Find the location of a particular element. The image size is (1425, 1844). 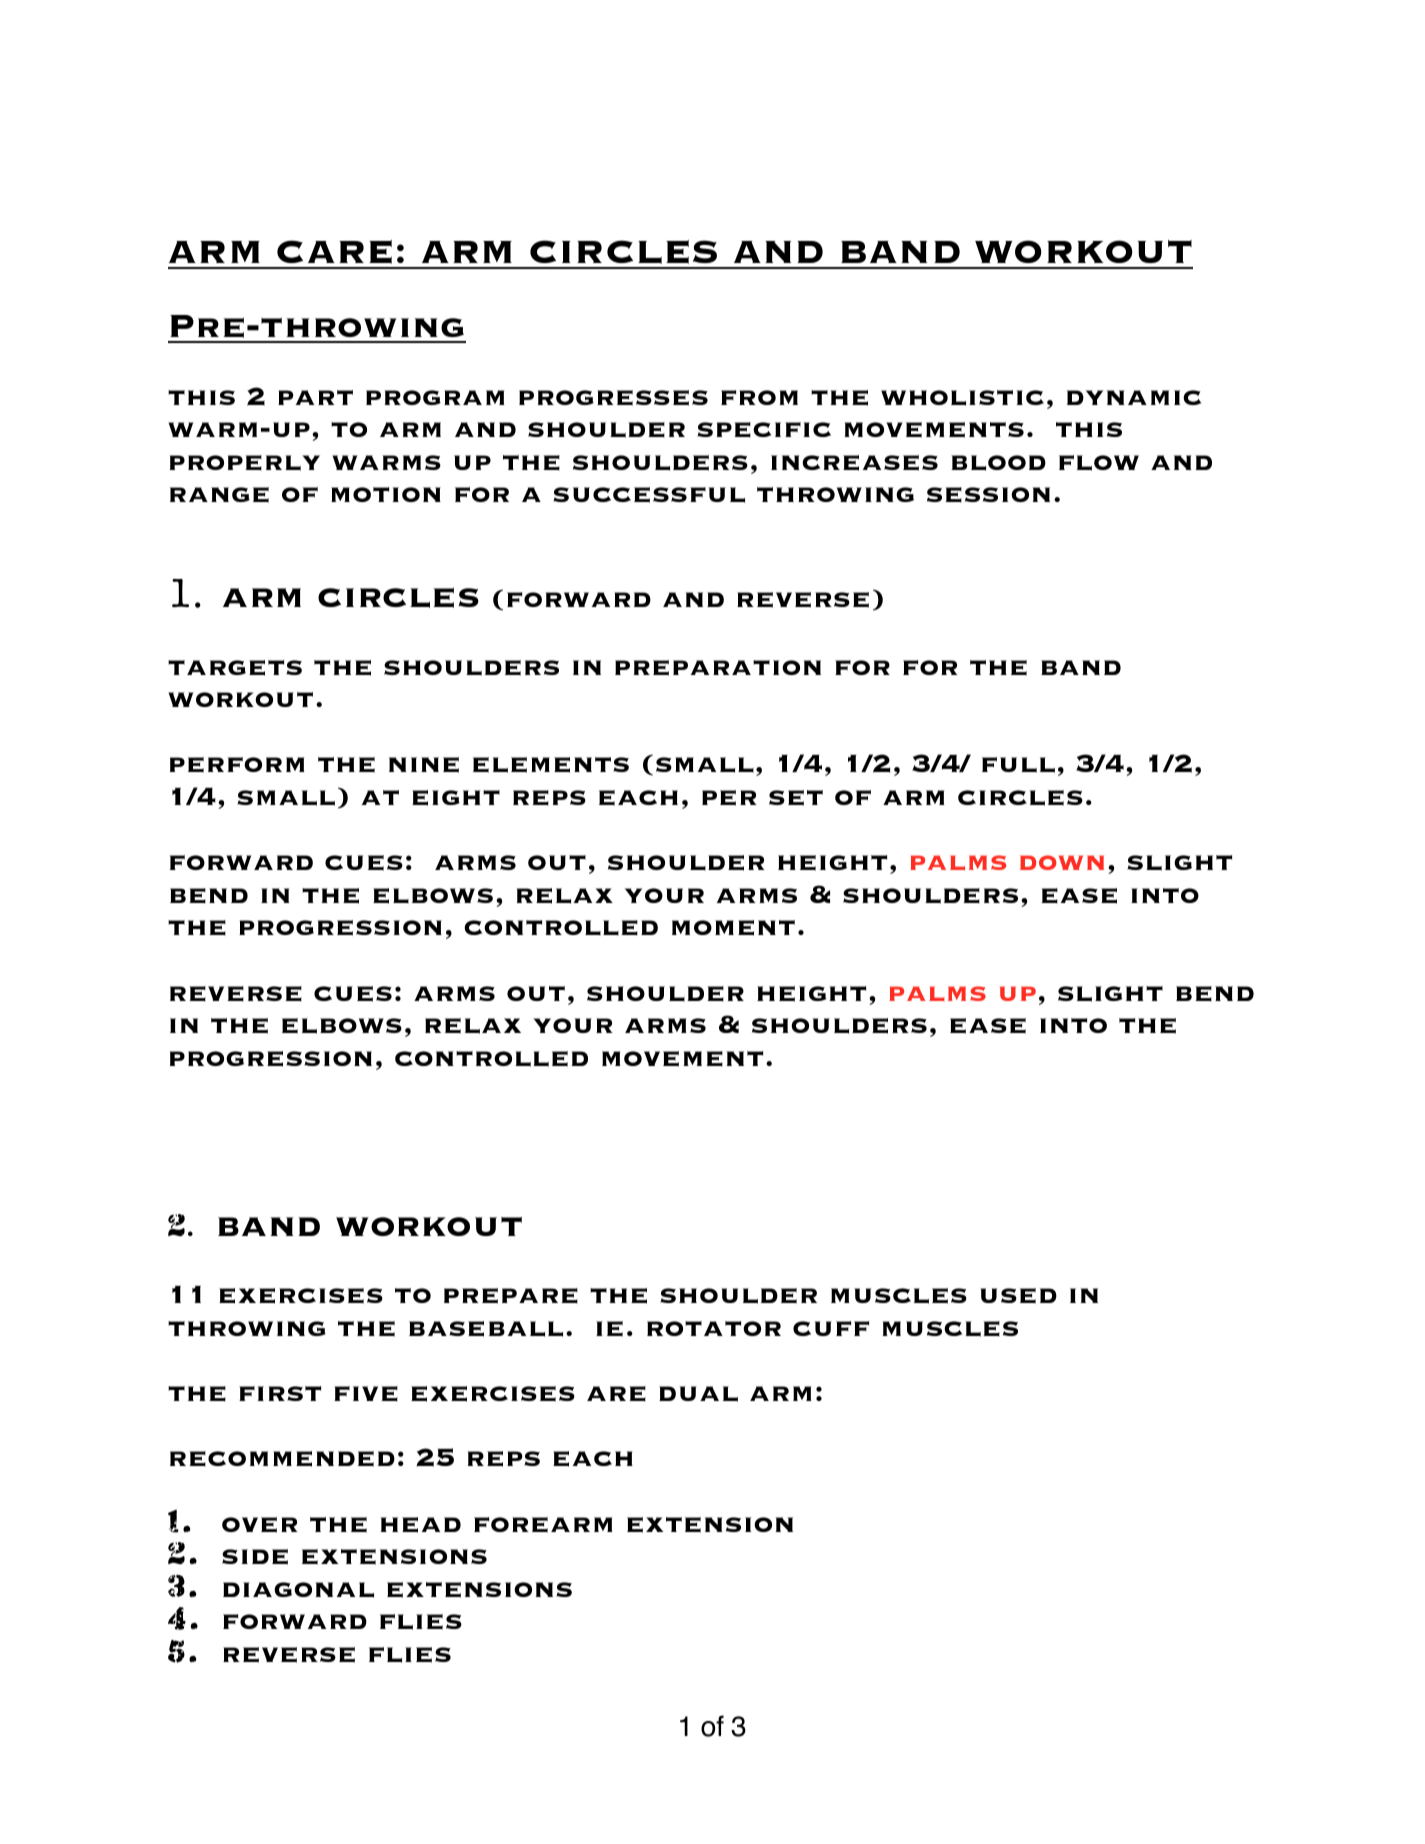

forearm is located at coordinates (543, 1525).
